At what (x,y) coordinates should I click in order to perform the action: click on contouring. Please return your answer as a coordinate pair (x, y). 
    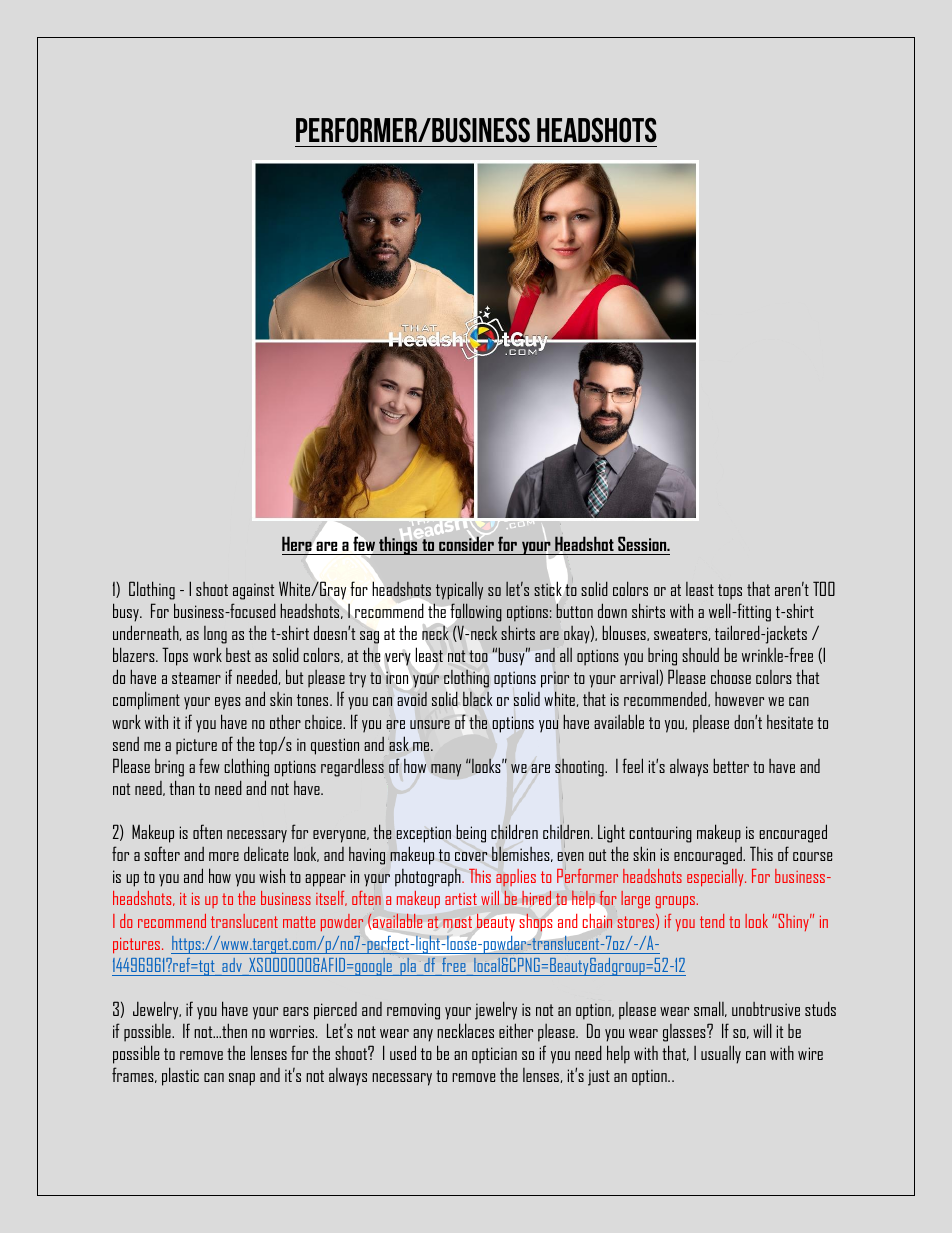
    Looking at the image, I should click on (660, 834).
